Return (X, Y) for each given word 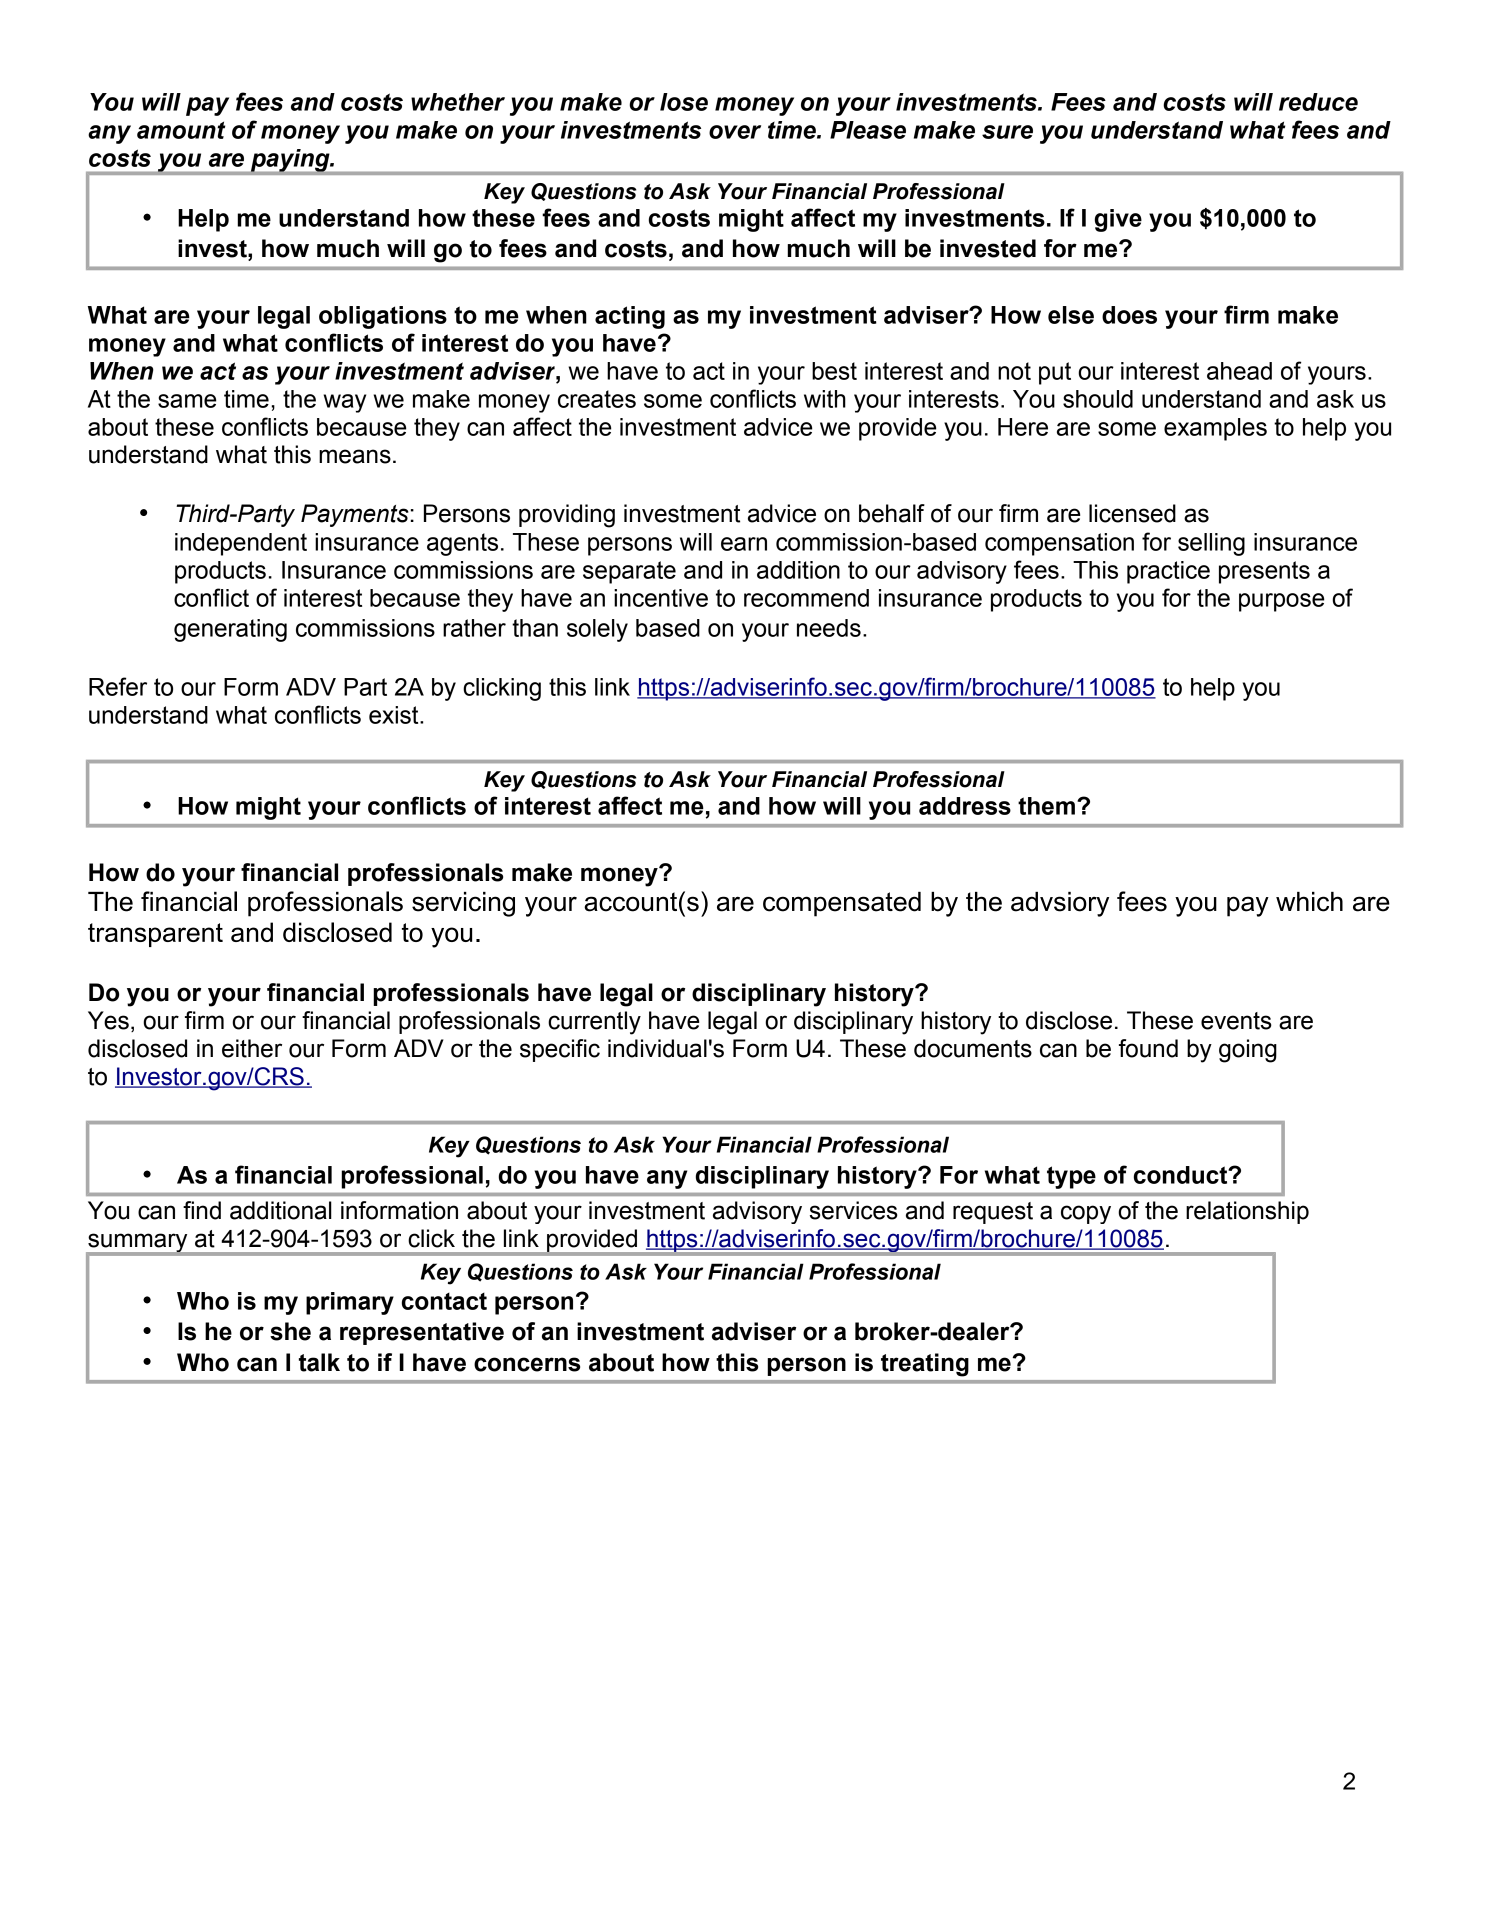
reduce (1318, 102)
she (290, 1331)
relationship (1247, 1212)
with (825, 399)
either (252, 1048)
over (735, 132)
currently (594, 1023)
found (1148, 1048)
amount (181, 130)
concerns (527, 1364)
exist (395, 715)
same (187, 401)
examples (1215, 429)
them (1046, 806)
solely (597, 630)
